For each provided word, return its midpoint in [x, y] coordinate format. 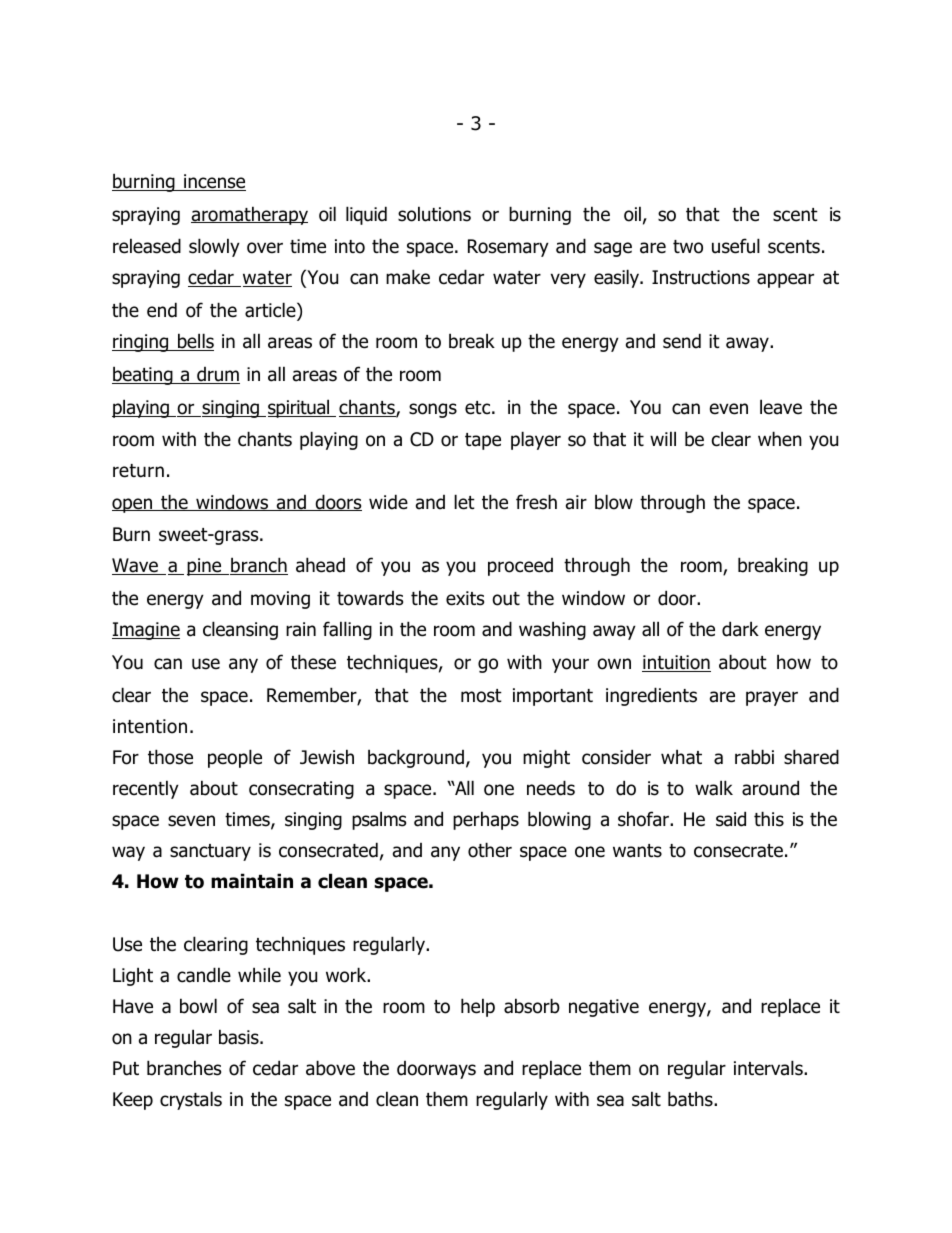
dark [740, 629]
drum [217, 375]
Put [126, 1068]
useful [736, 246]
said [731, 819]
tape [483, 441]
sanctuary [210, 852]
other [490, 850]
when [780, 439]
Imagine [146, 631]
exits [465, 598]
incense [214, 182]
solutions [434, 214]
